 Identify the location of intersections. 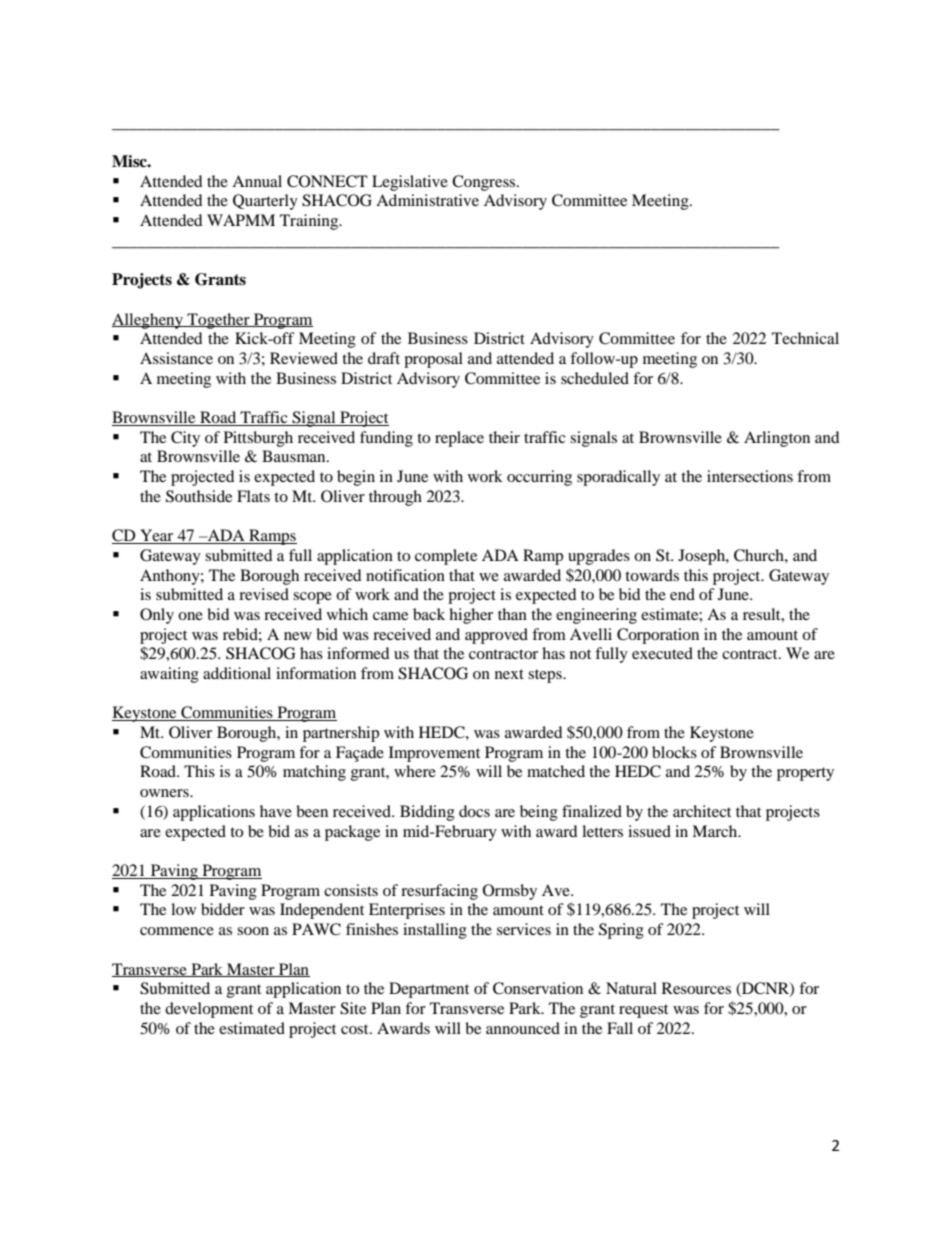
(750, 476).
